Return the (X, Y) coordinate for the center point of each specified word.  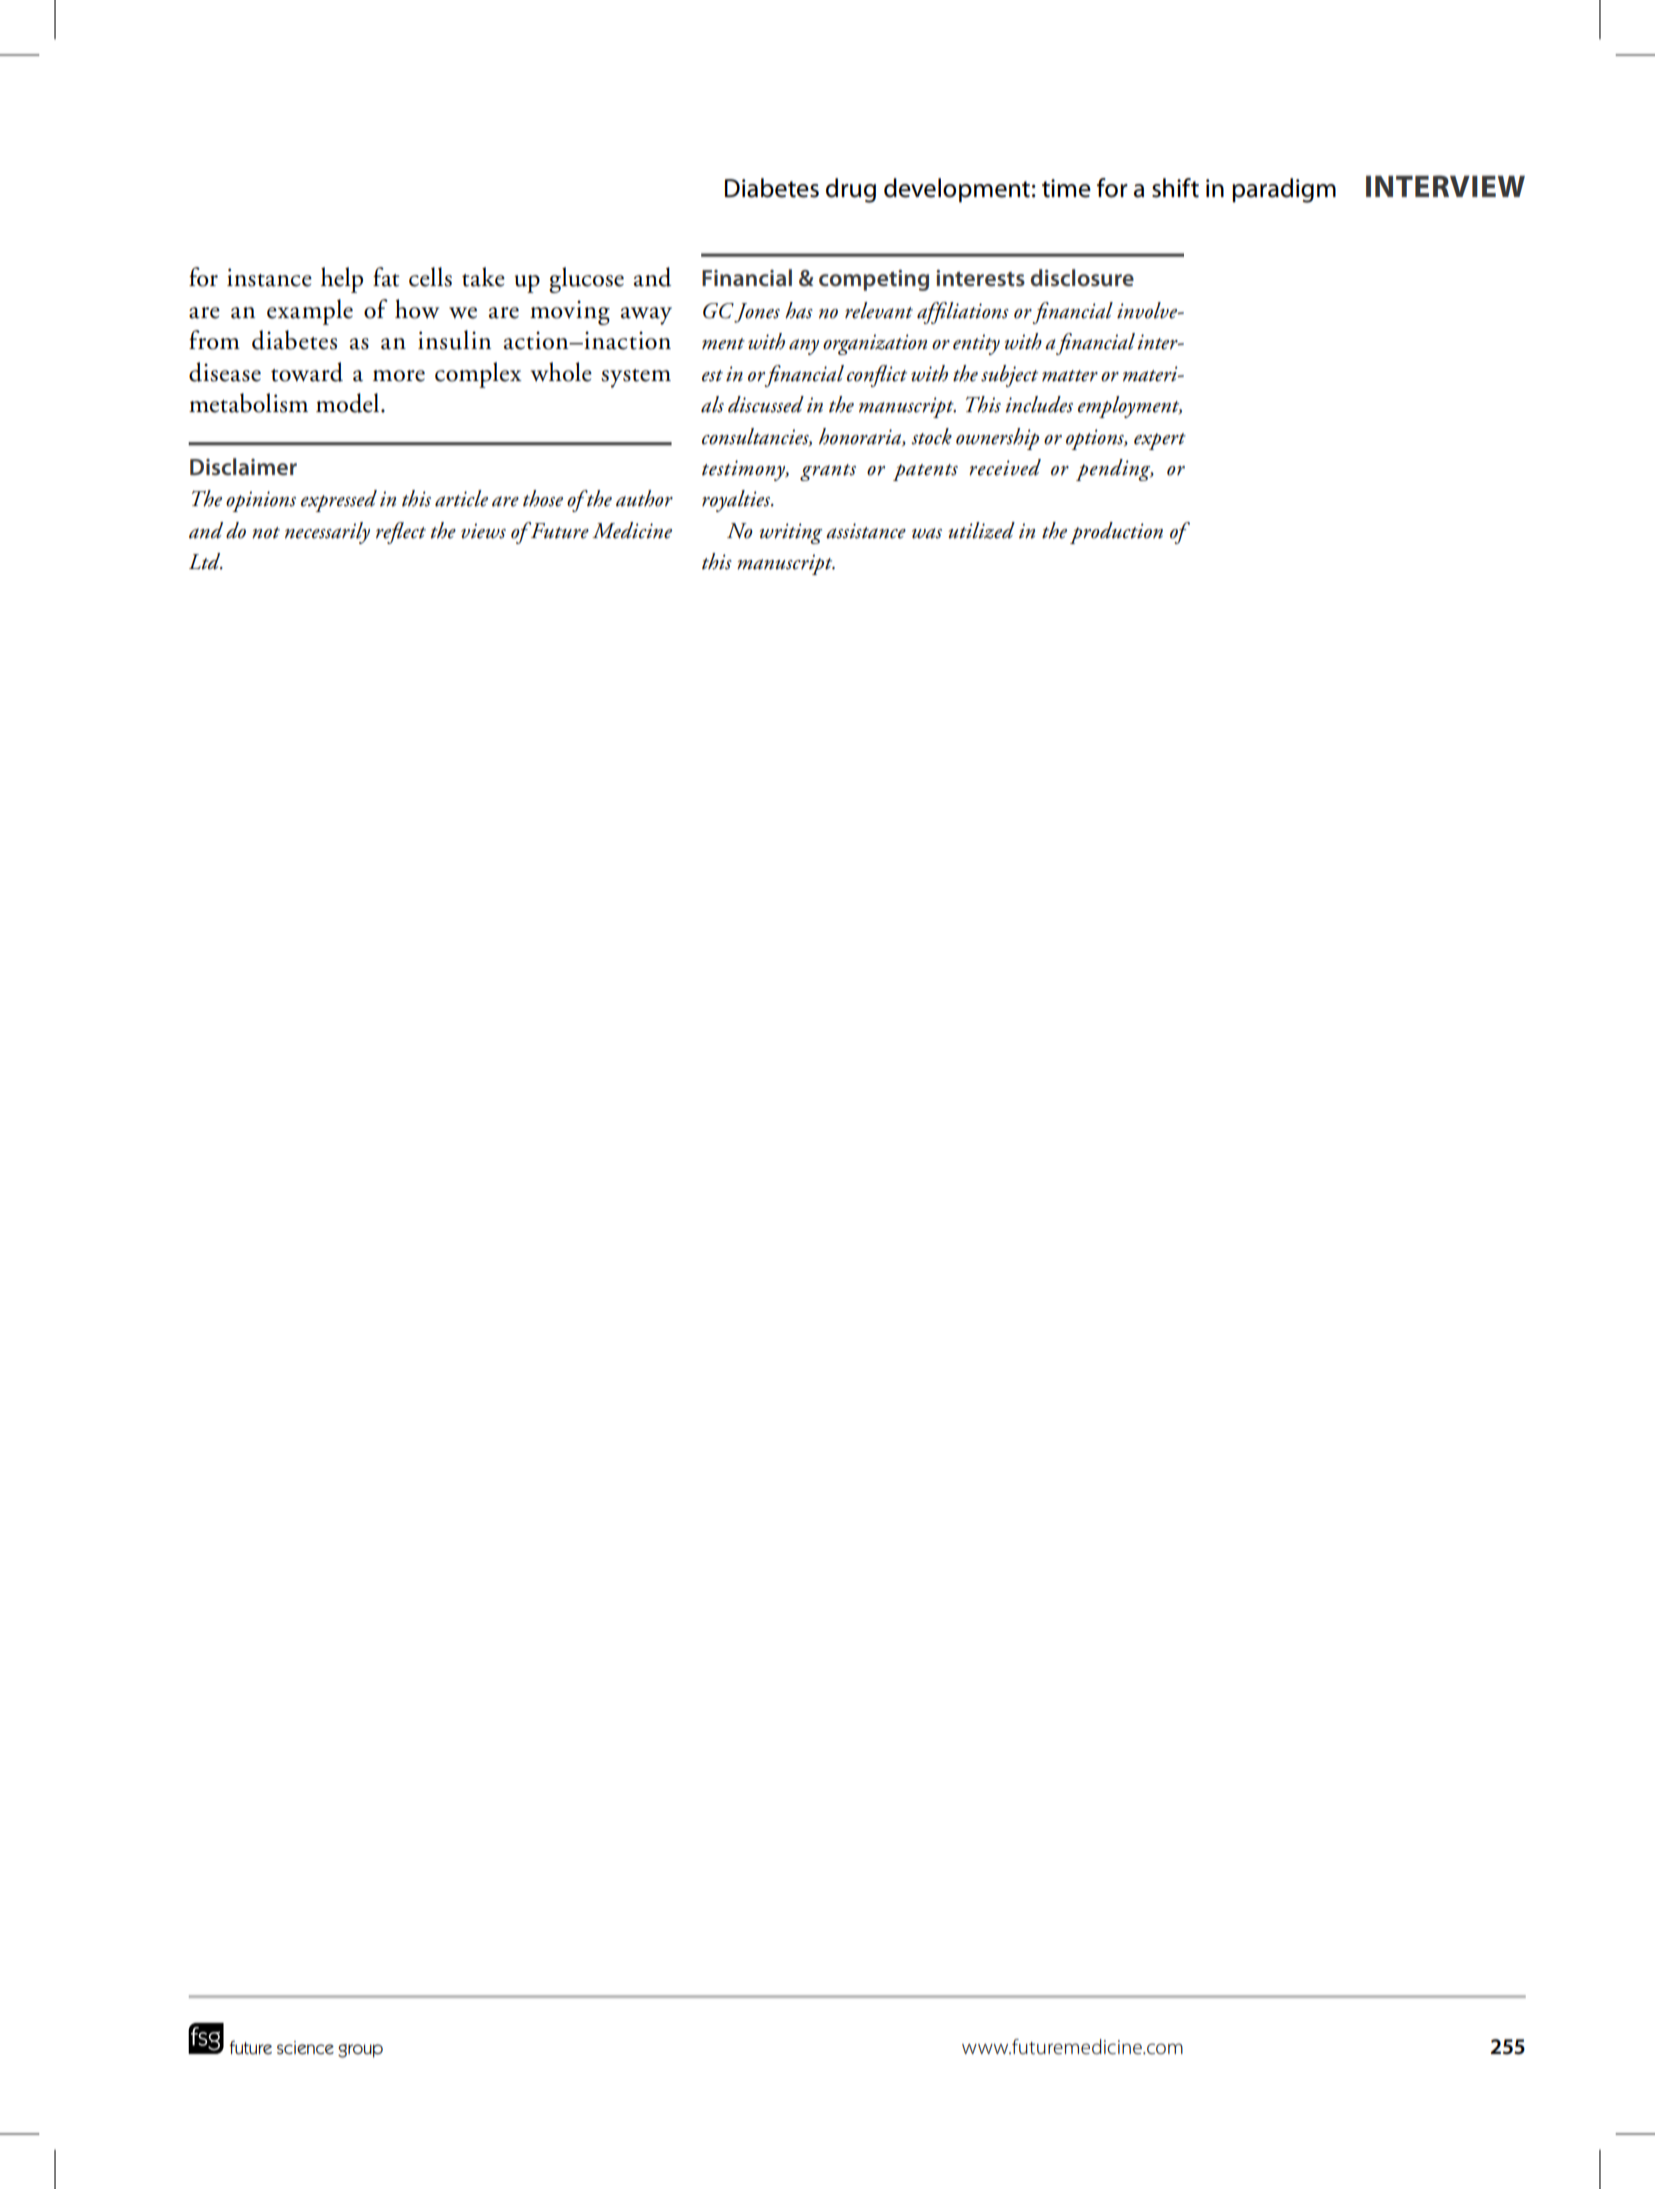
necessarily (327, 533)
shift (1175, 188)
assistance (866, 531)
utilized (981, 530)
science (305, 2048)
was (927, 533)
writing (791, 533)
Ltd (206, 561)
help (342, 280)
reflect (401, 533)
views (483, 531)
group (360, 2051)
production (1116, 533)
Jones (757, 313)
